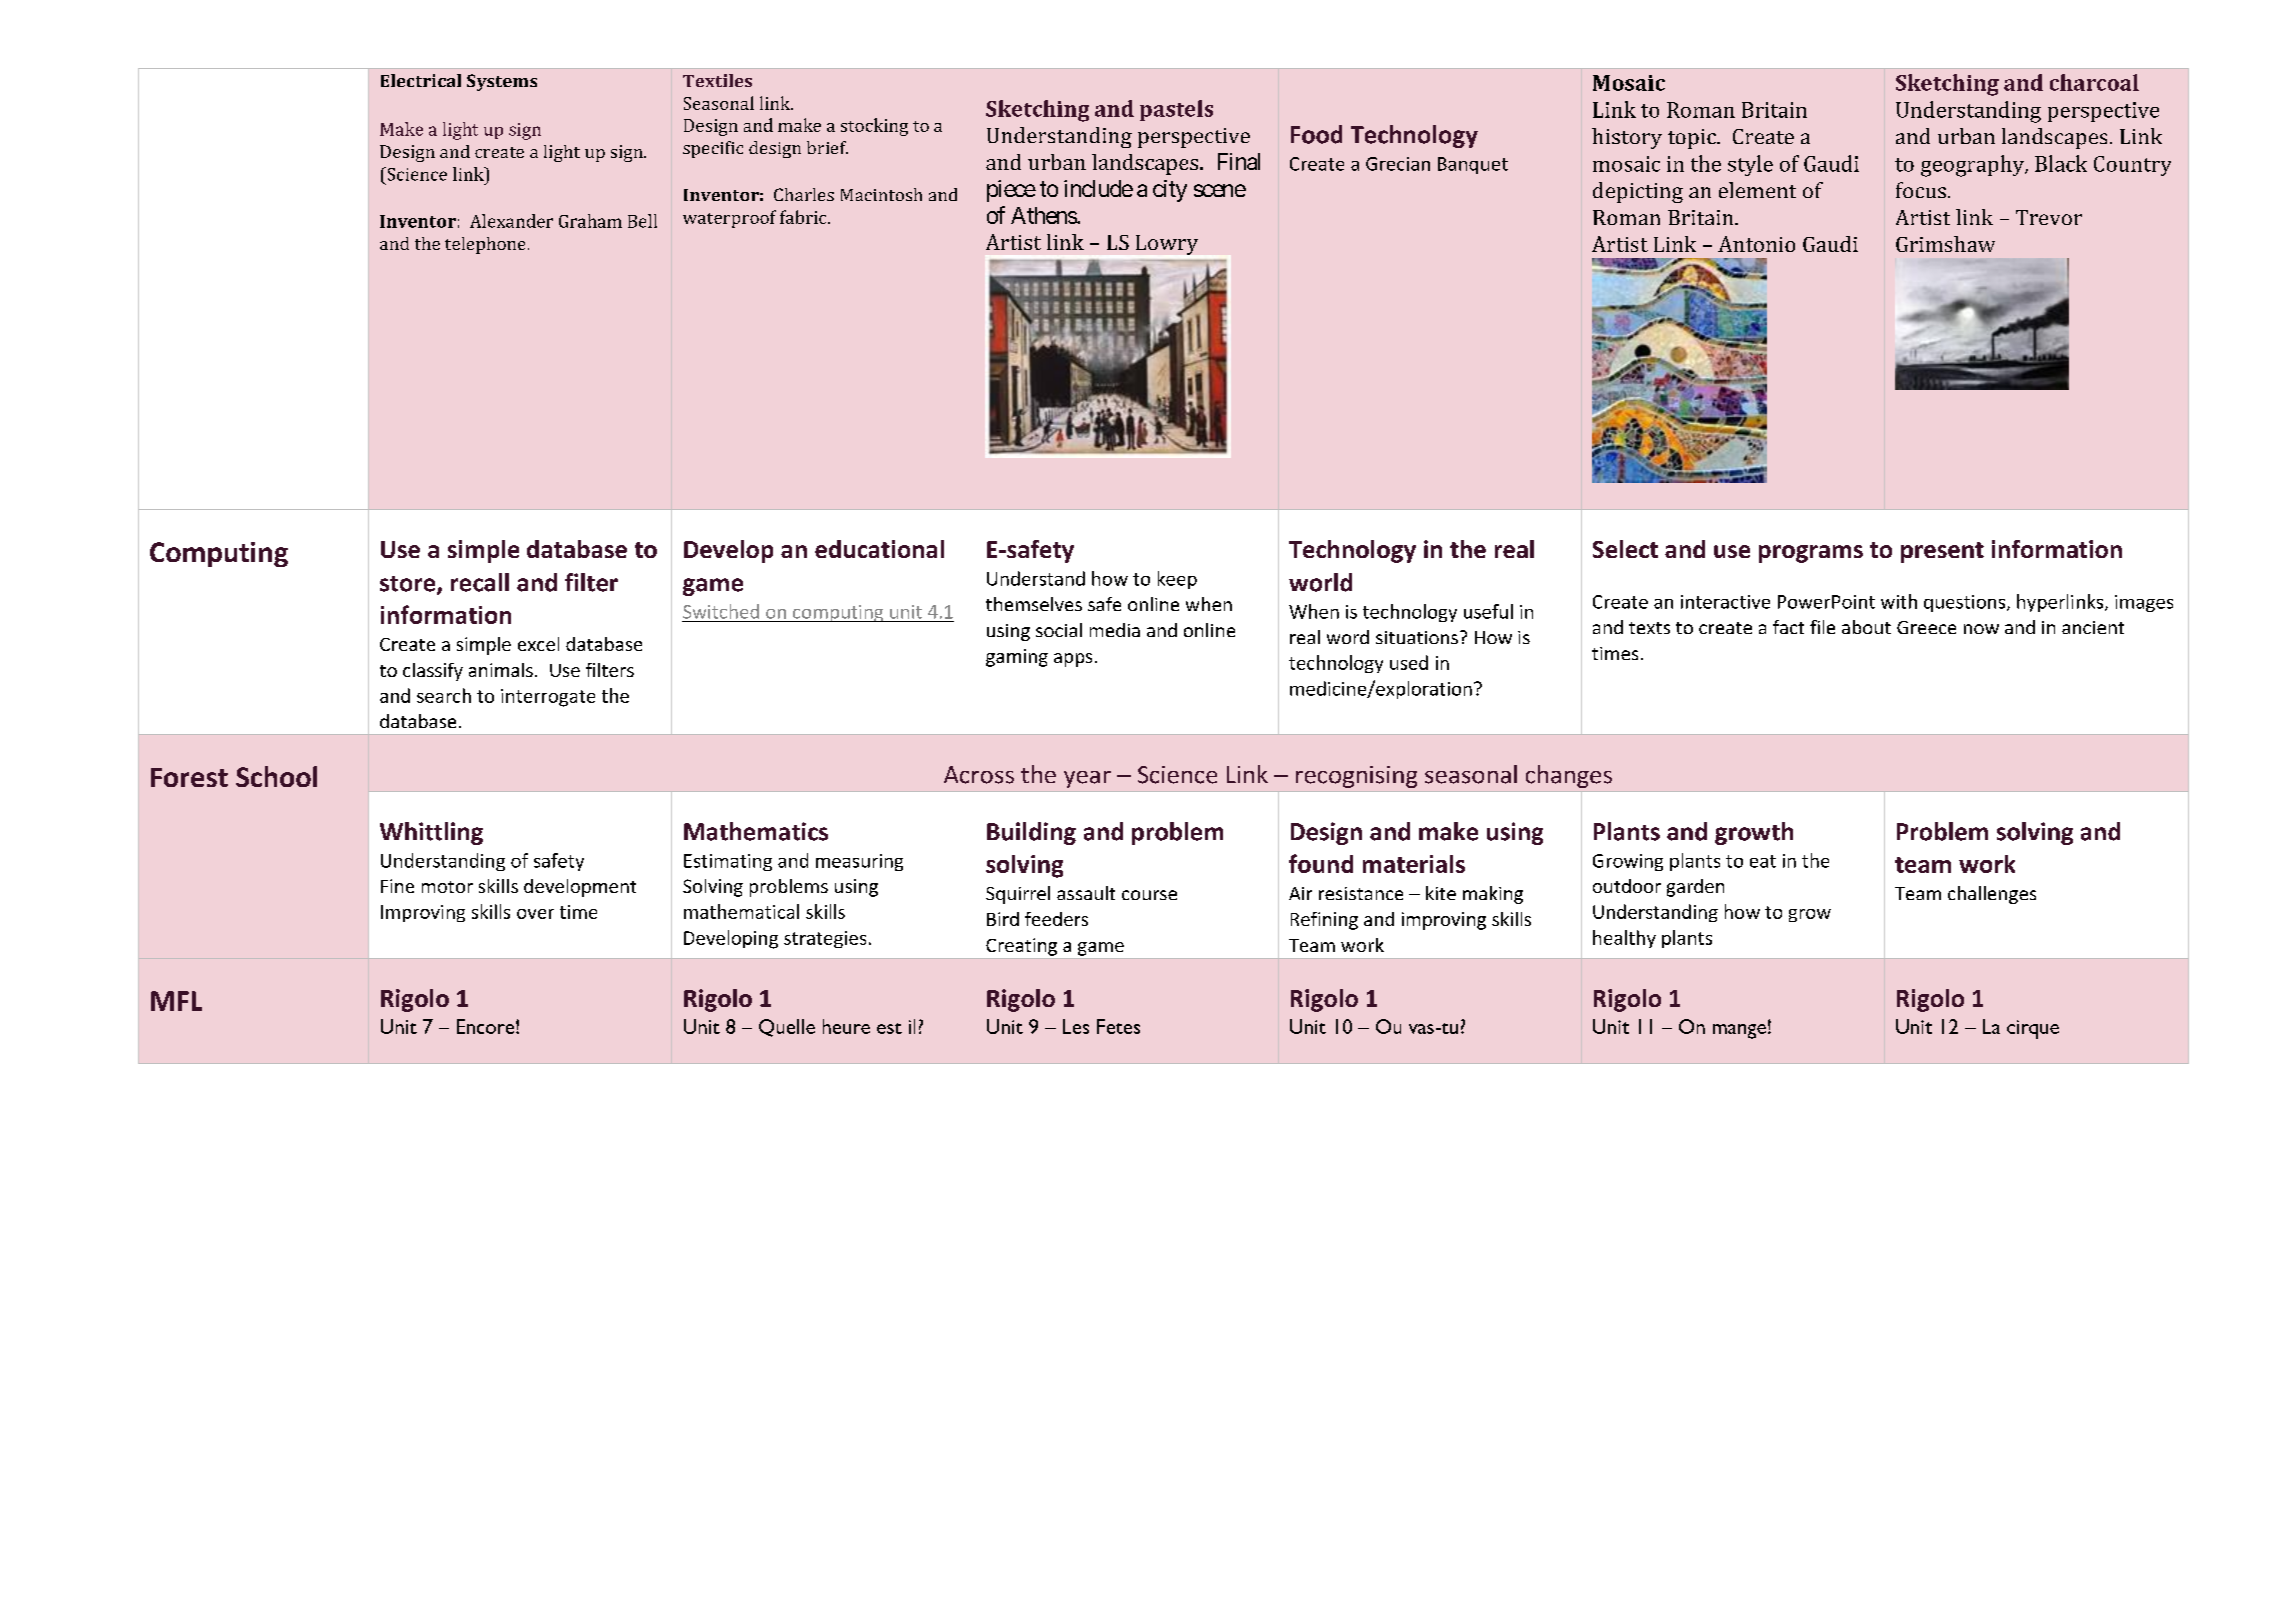  What do you see at coordinates (2094, 82) in the document?
I see `charcoal` at bounding box center [2094, 82].
